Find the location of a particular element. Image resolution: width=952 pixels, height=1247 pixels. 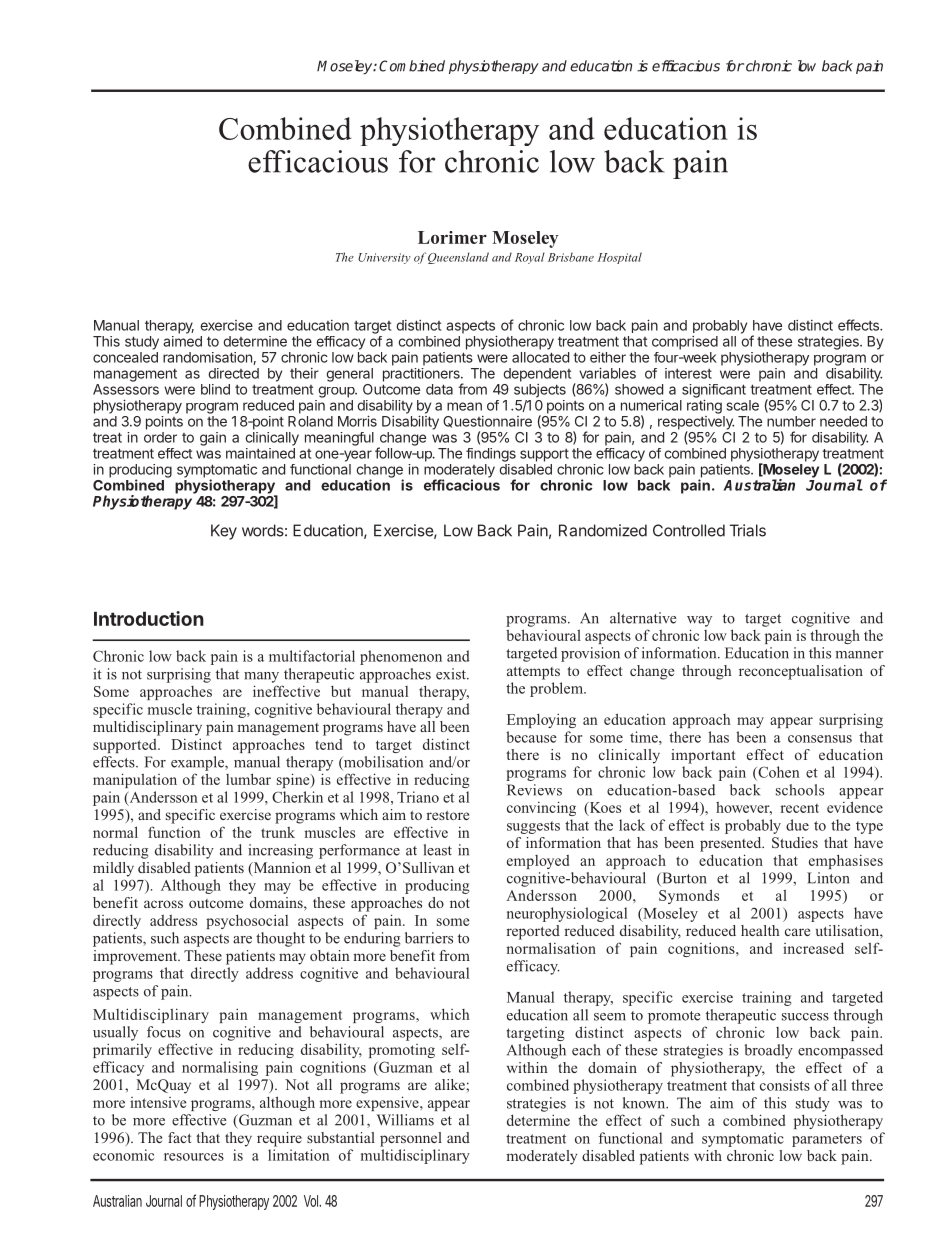

comprised is located at coordinates (685, 343).
